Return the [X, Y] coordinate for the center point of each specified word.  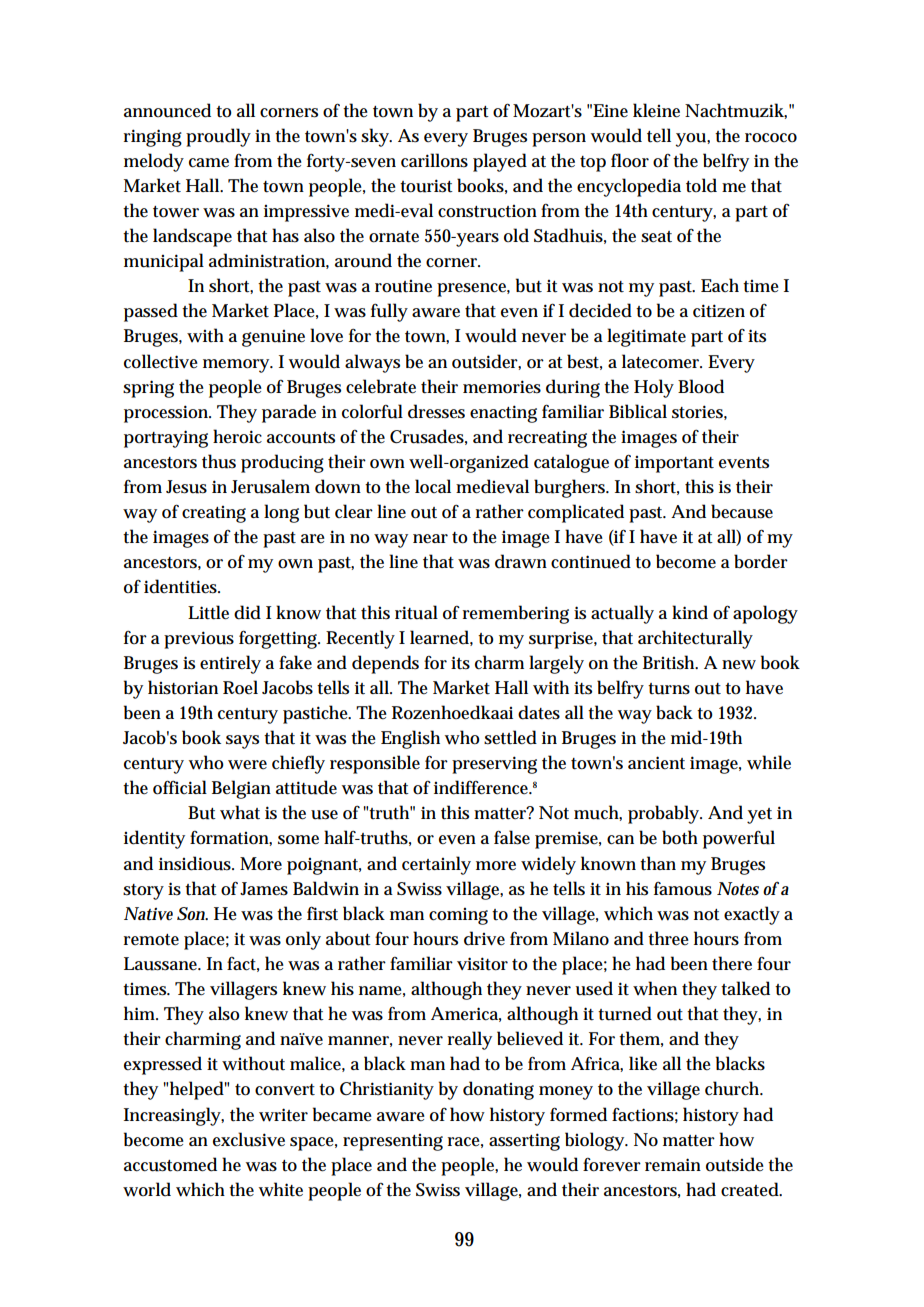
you [691, 140]
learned [439, 637]
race [464, 1142]
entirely [230, 664]
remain [673, 1165]
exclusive [249, 1139]
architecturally [695, 639]
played [500, 162]
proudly [218, 137]
